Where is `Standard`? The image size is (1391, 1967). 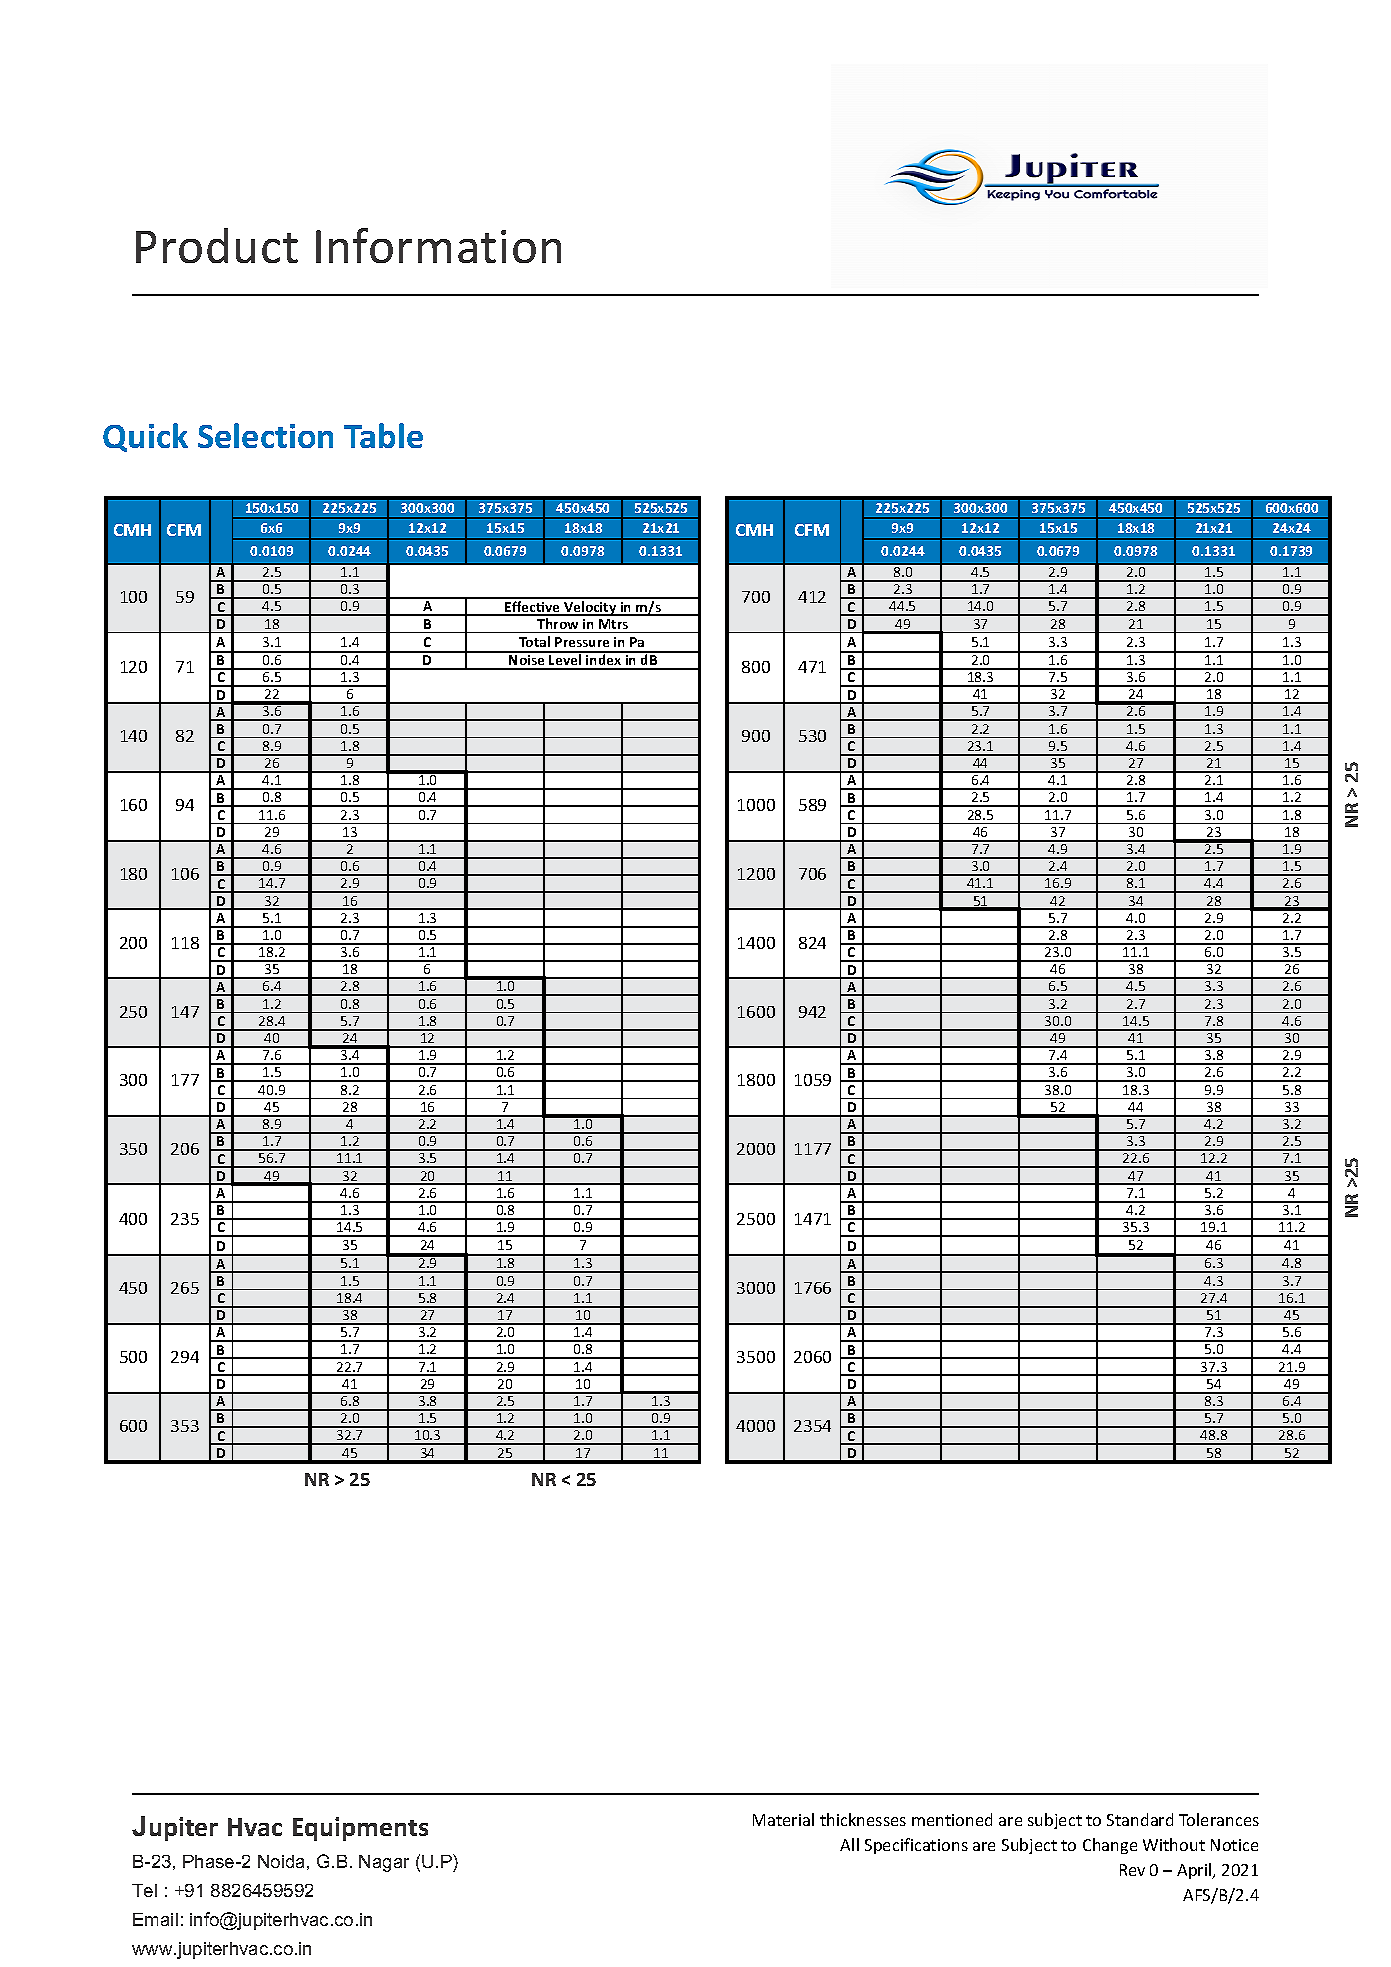 Standard is located at coordinates (1140, 1819).
